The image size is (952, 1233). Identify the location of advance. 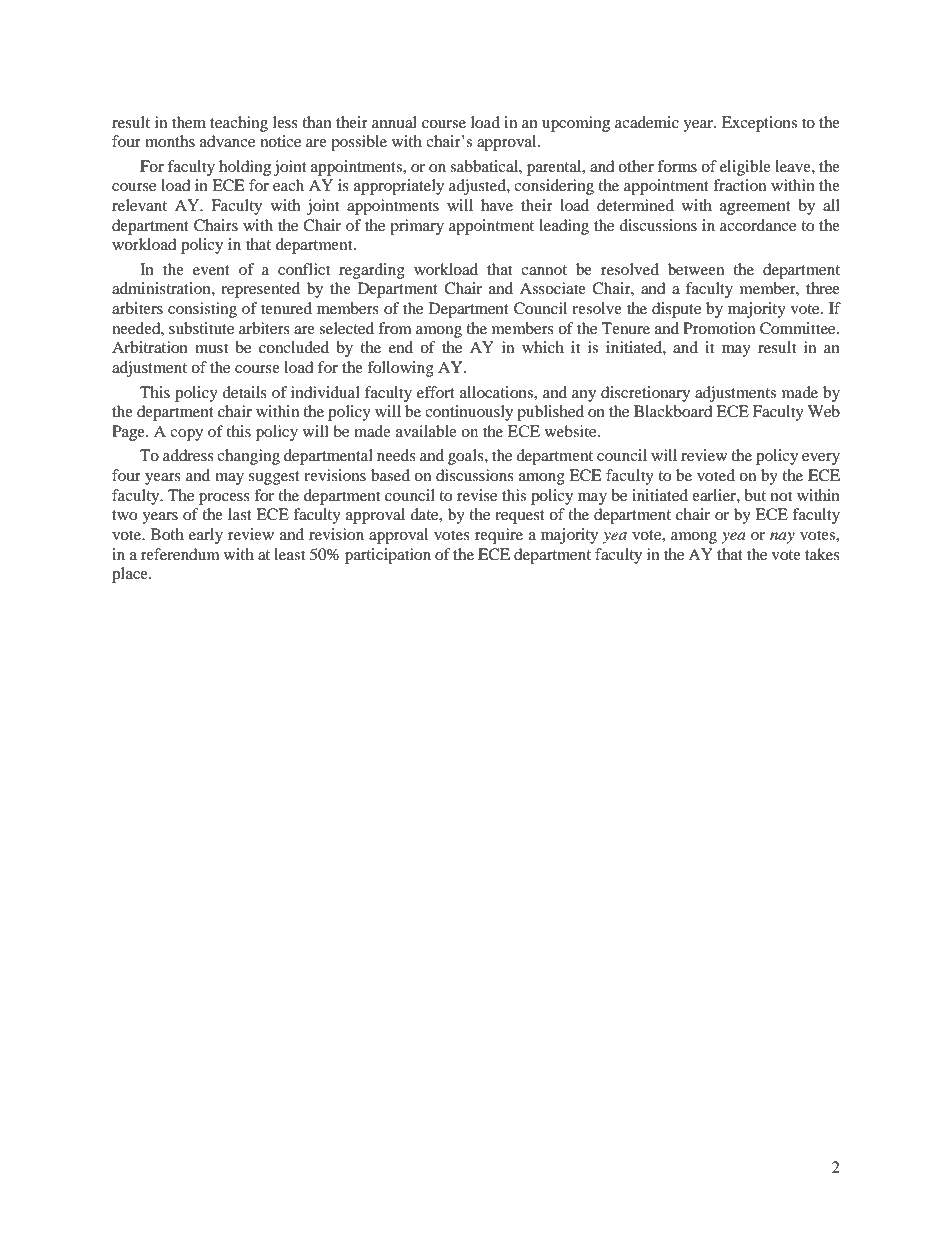
(227, 141).
